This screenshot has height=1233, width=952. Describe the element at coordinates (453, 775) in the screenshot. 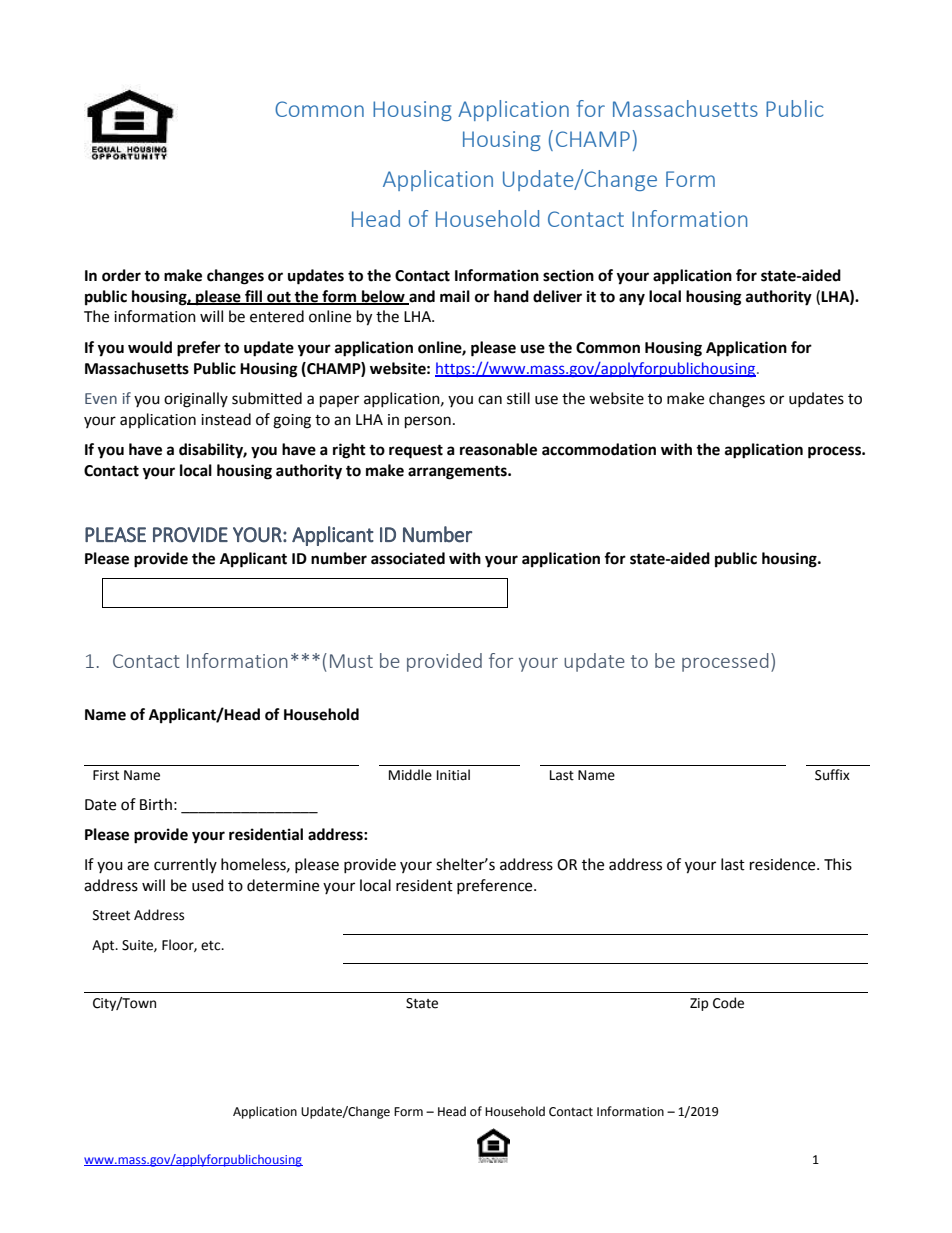

I see `Initial` at that location.
